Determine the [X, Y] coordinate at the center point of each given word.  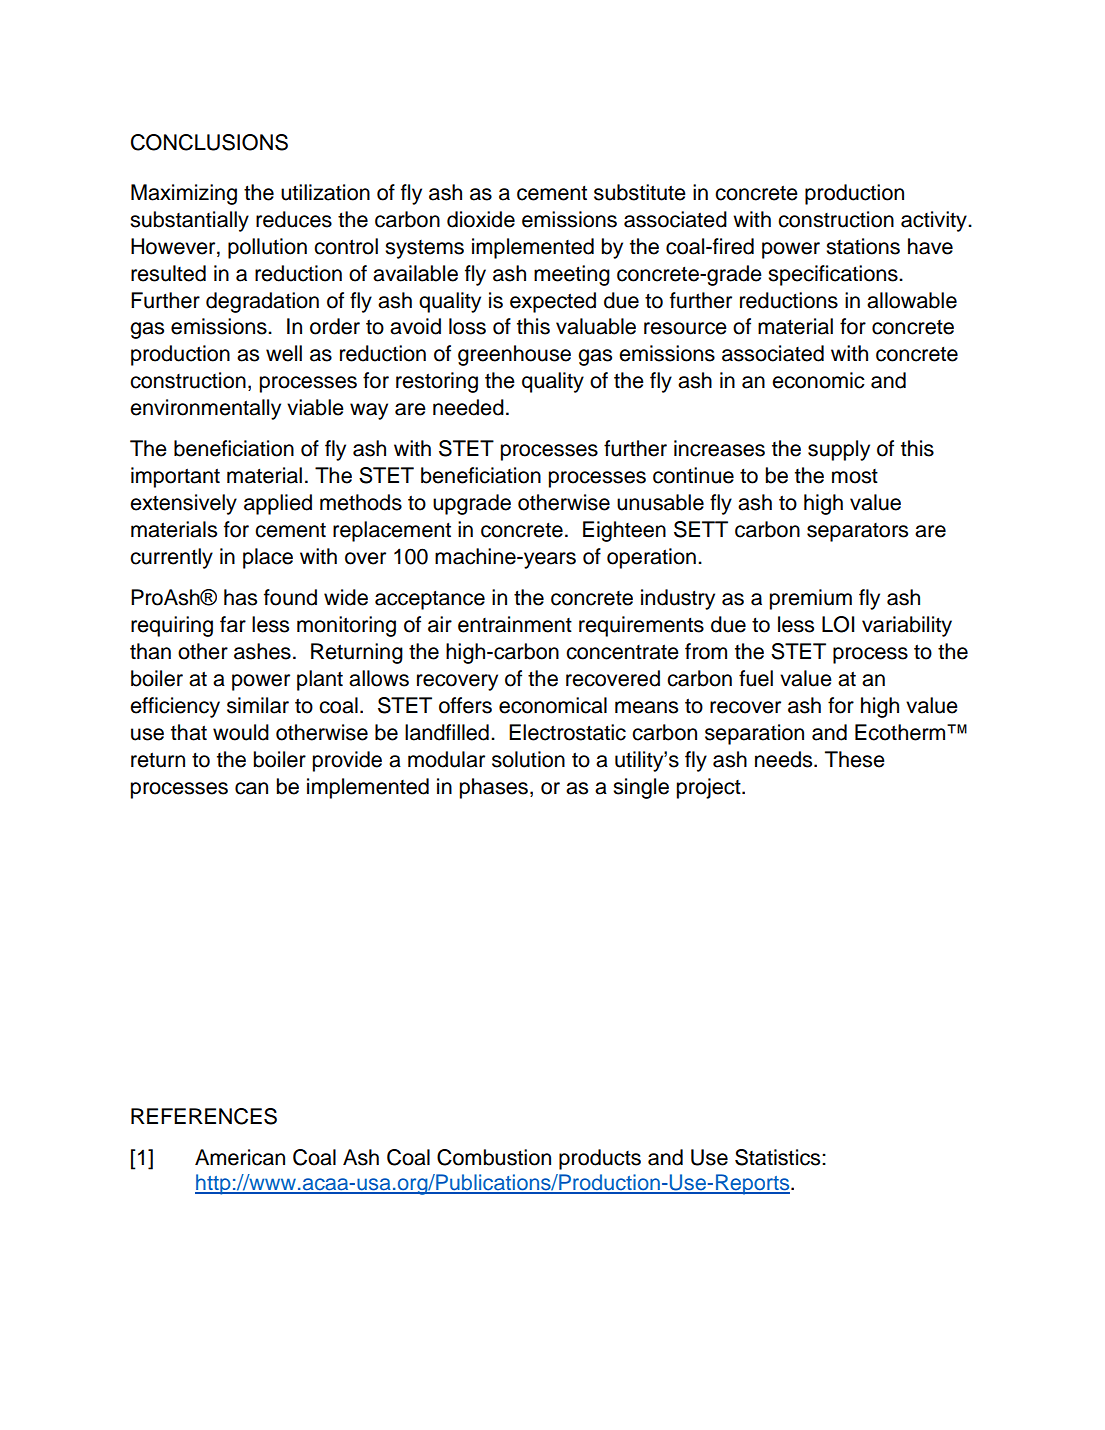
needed [468, 407]
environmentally [205, 409]
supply [839, 450]
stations [863, 246]
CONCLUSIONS [209, 142]
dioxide [481, 219]
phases [494, 788]
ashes [262, 651]
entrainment [515, 624]
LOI [838, 624]
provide [347, 761]
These [855, 759]
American [240, 1157]
